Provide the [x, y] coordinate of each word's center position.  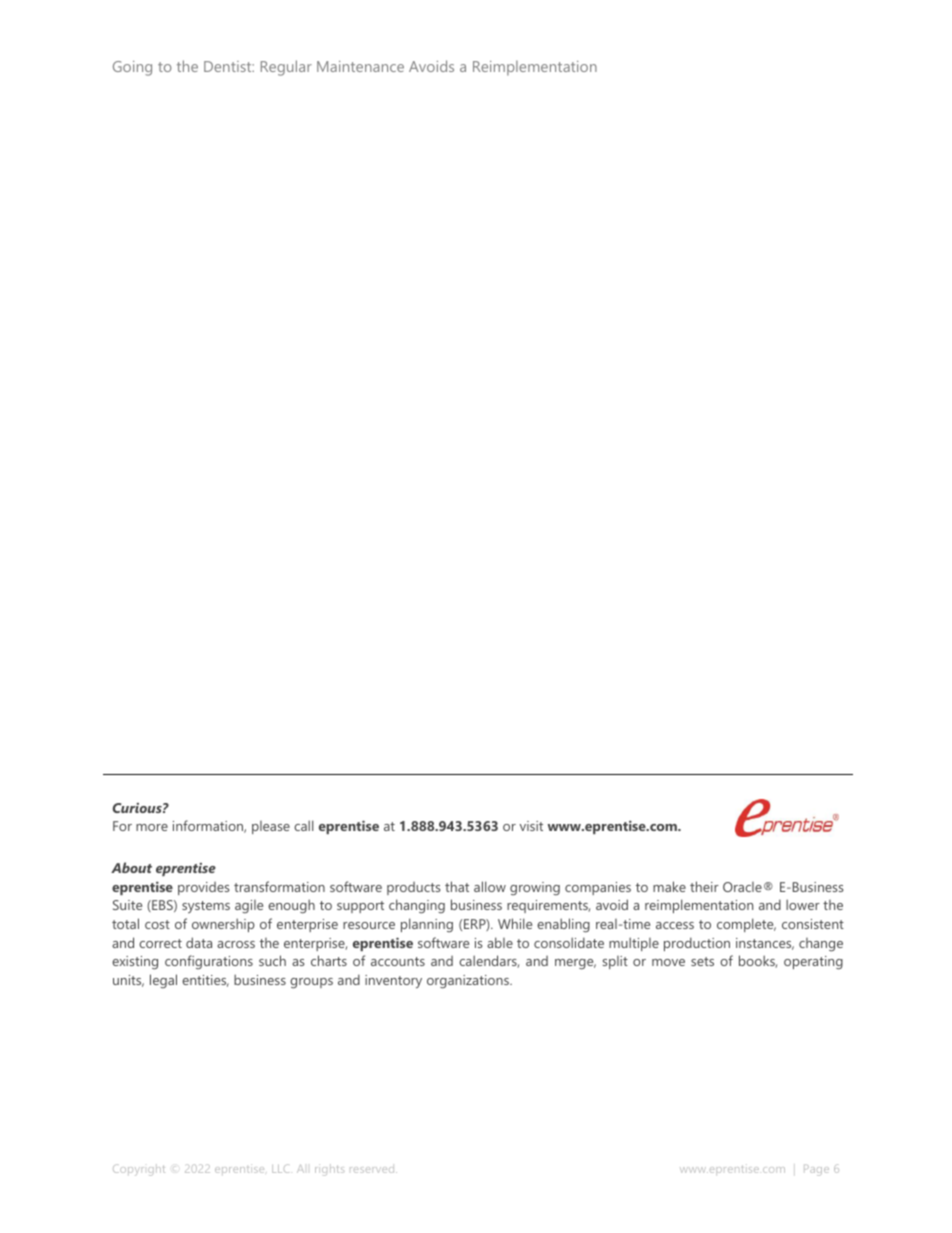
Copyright [139, 1170]
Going [132, 68]
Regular [286, 68]
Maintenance [360, 66]
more [152, 827]
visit [531, 826]
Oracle [742, 887]
